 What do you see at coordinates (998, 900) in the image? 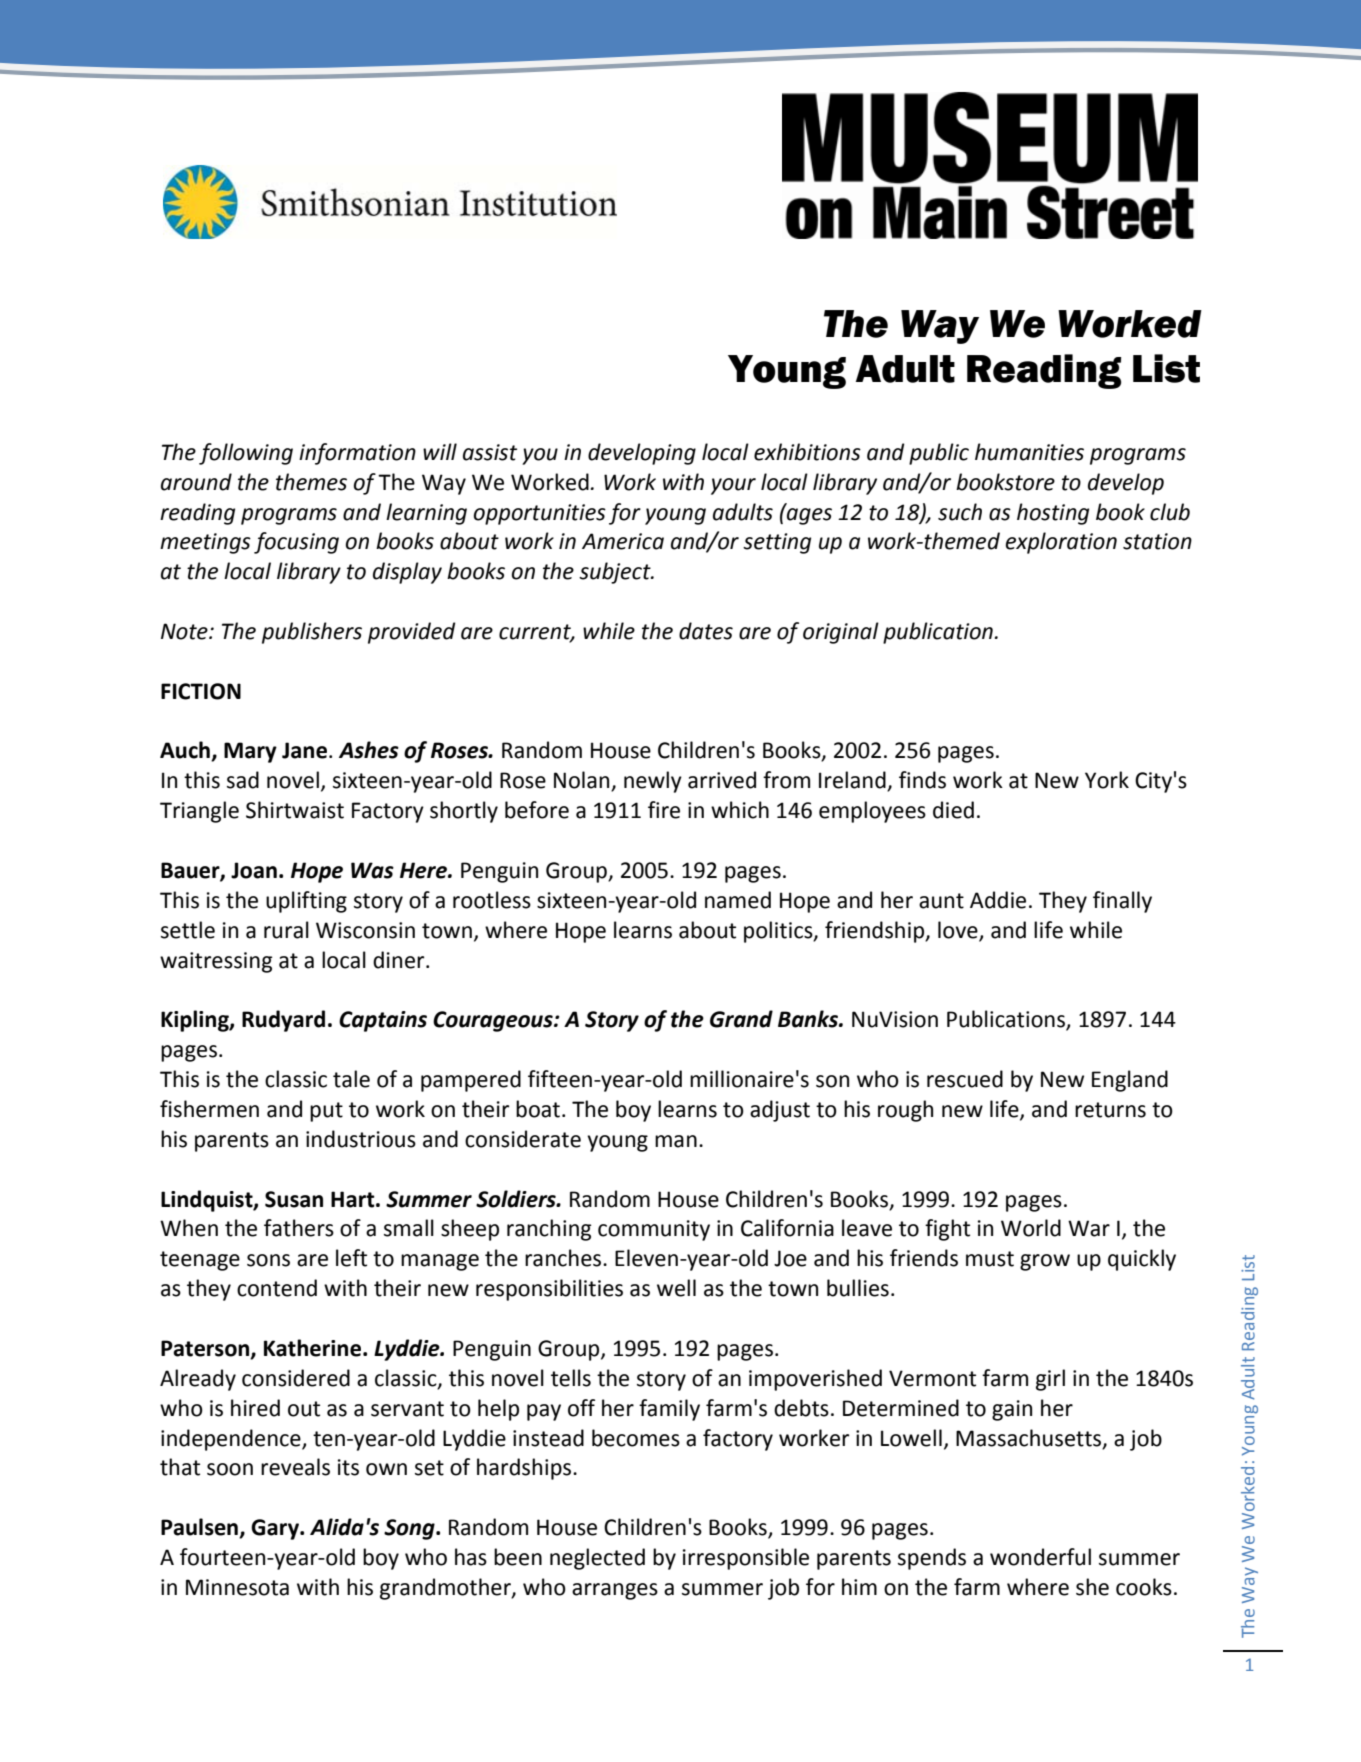
I see `Addie` at bounding box center [998, 900].
